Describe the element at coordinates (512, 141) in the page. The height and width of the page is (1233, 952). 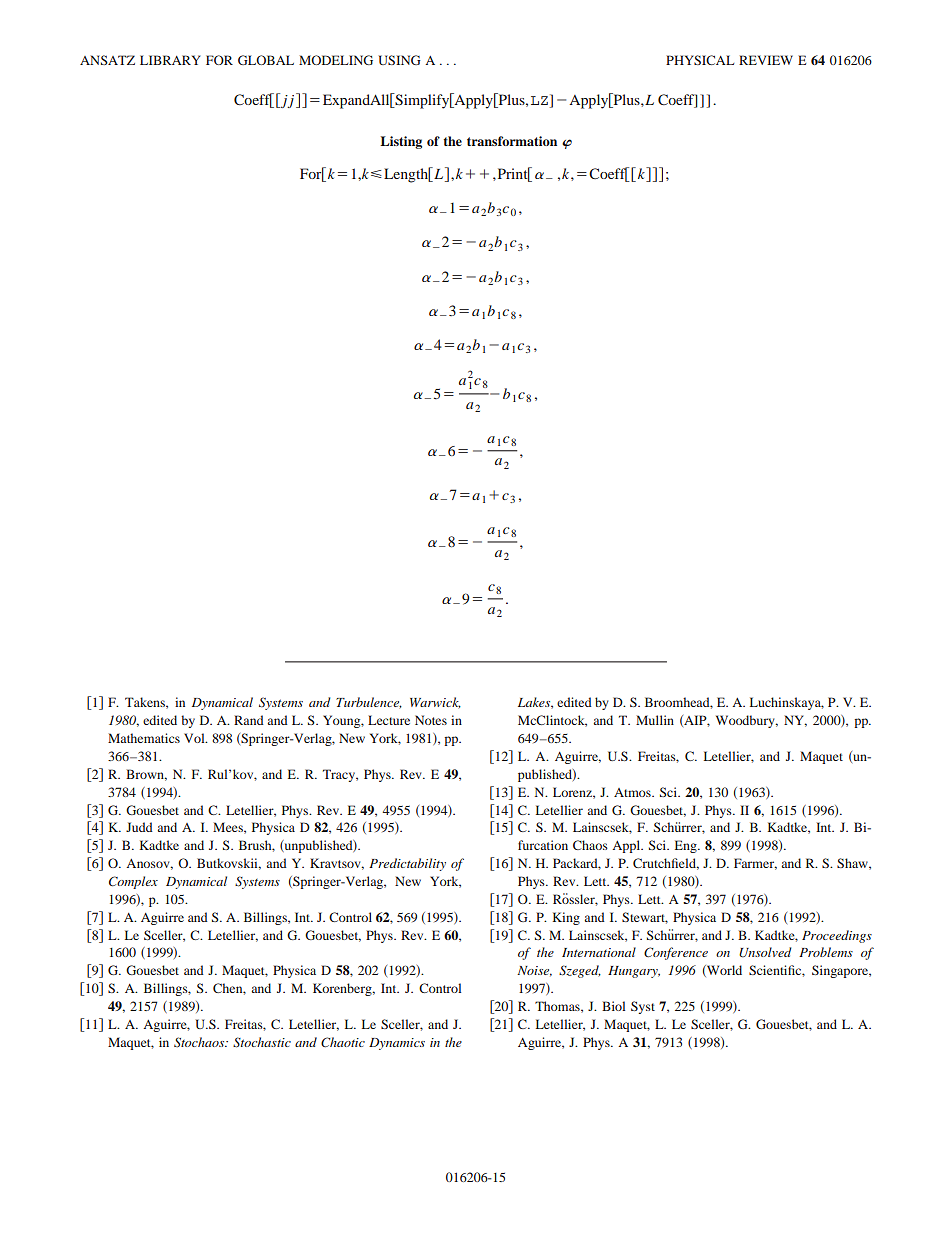
I see `transformation` at that location.
